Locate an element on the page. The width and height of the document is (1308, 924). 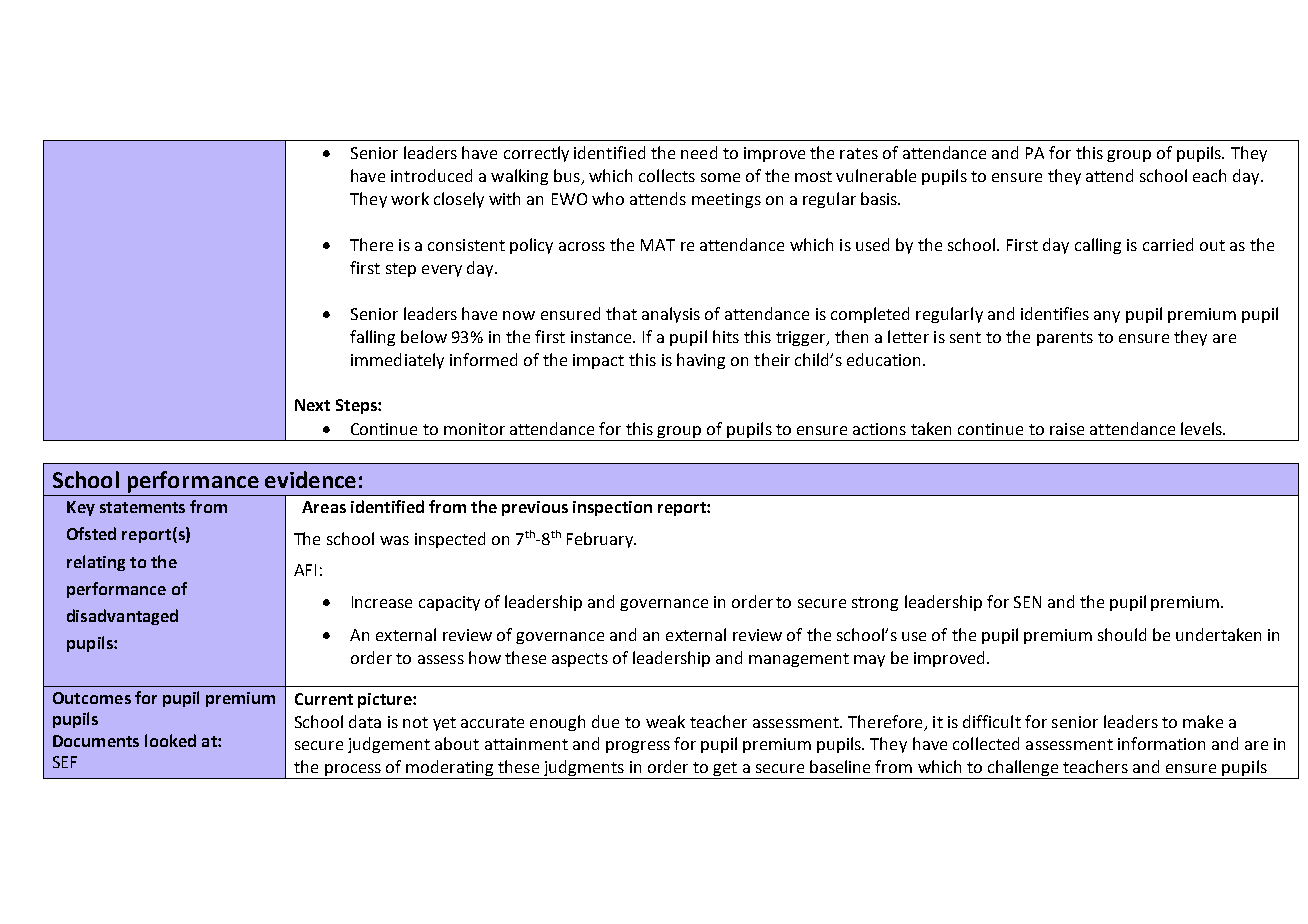
looked is located at coordinates (170, 740).
